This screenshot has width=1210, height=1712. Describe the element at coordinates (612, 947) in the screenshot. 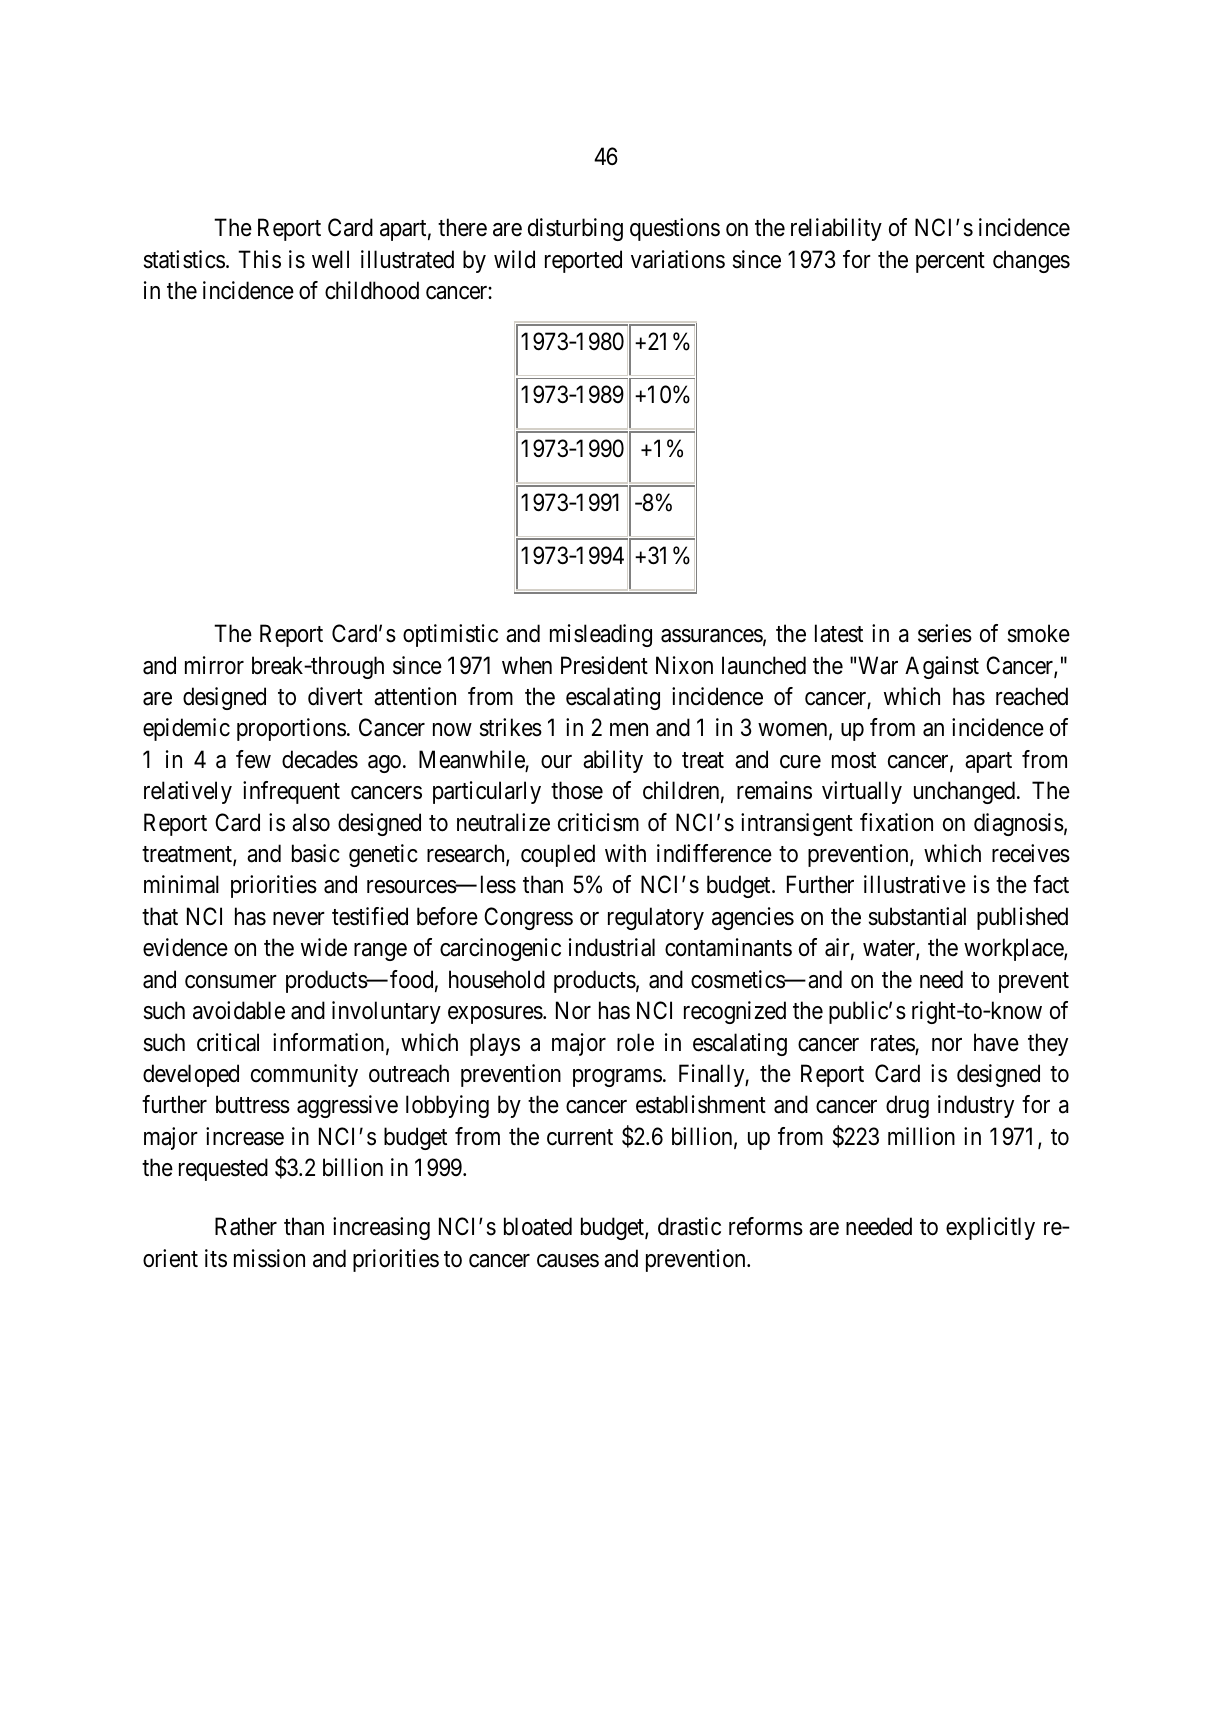

I see `industrial` at that location.
